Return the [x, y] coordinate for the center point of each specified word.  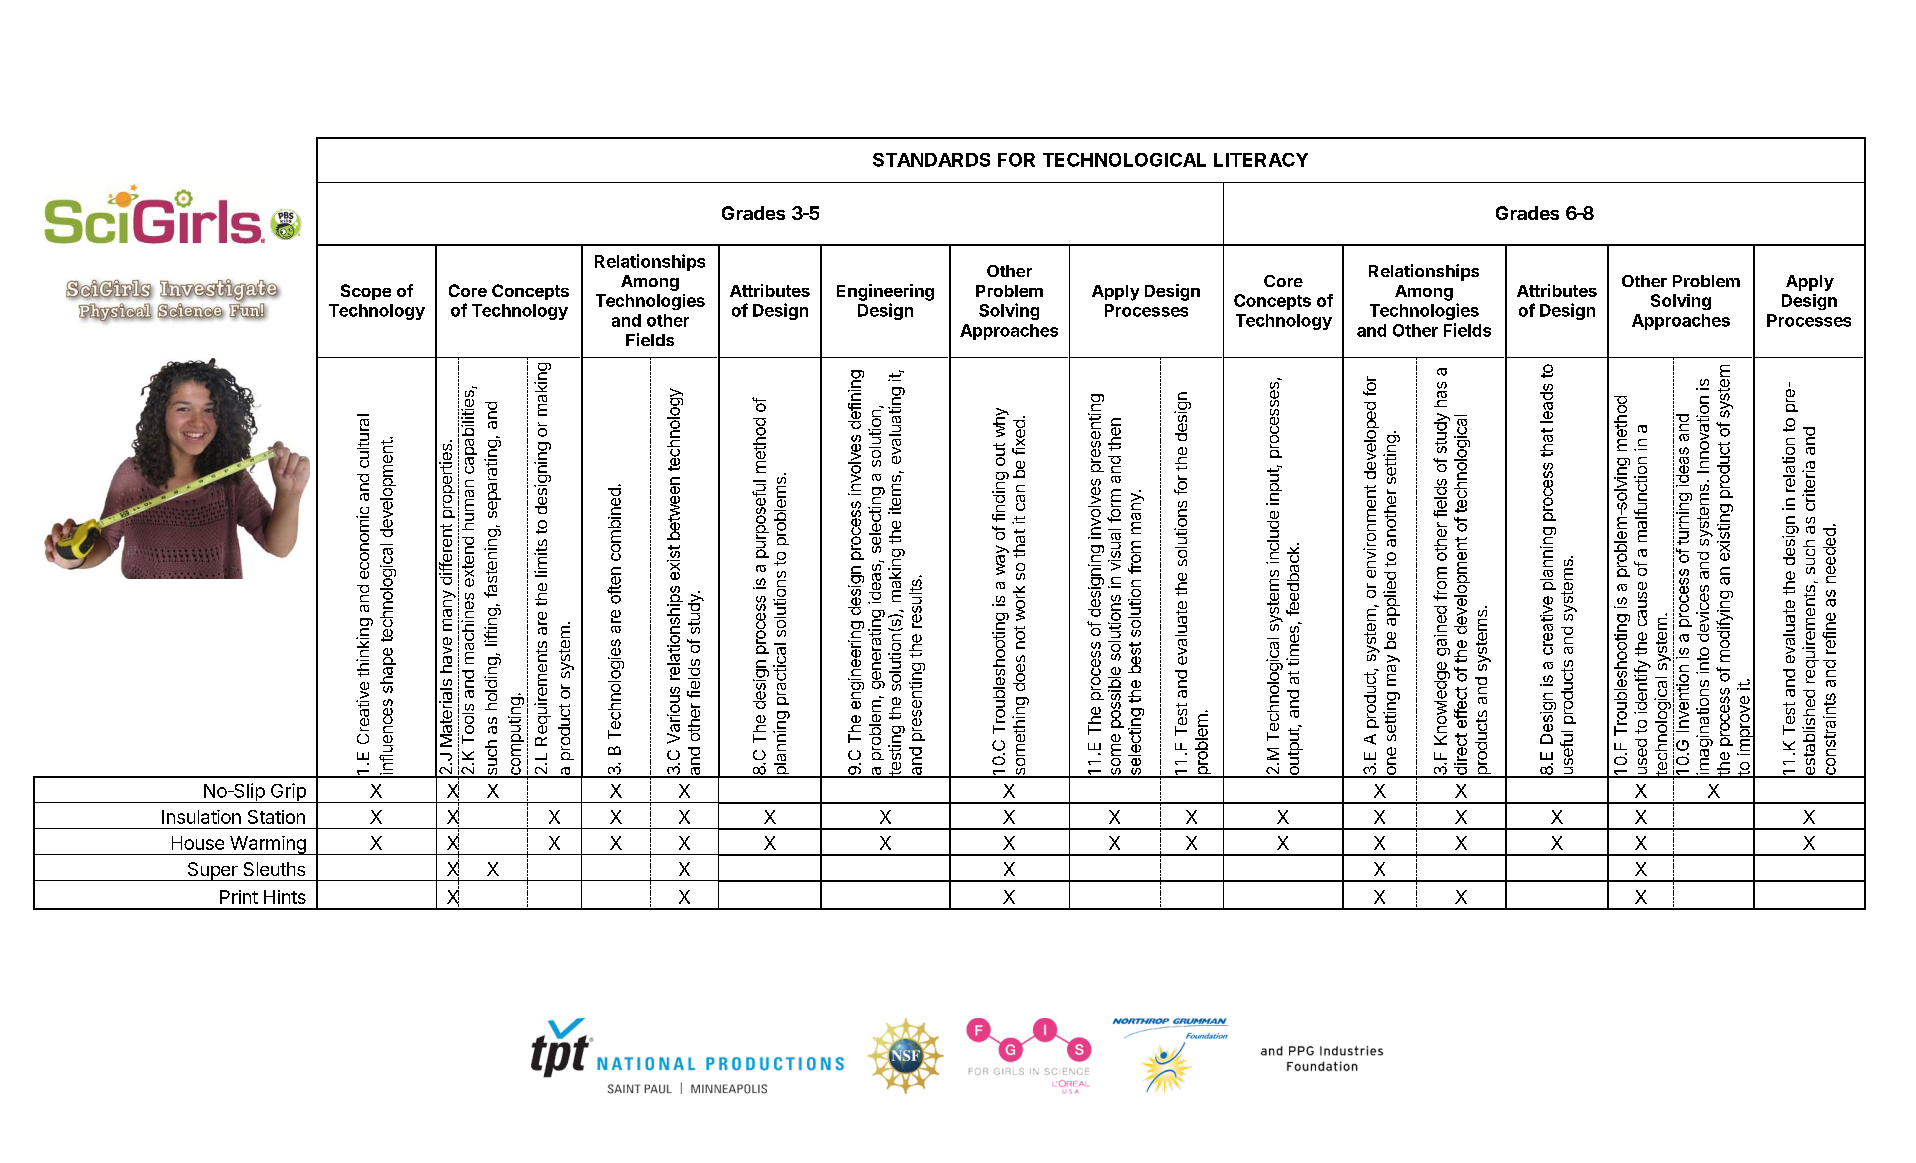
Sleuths [274, 869]
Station [276, 817]
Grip [288, 793]
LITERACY [1261, 160]
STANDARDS [931, 160]
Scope [366, 292]
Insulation [201, 817]
